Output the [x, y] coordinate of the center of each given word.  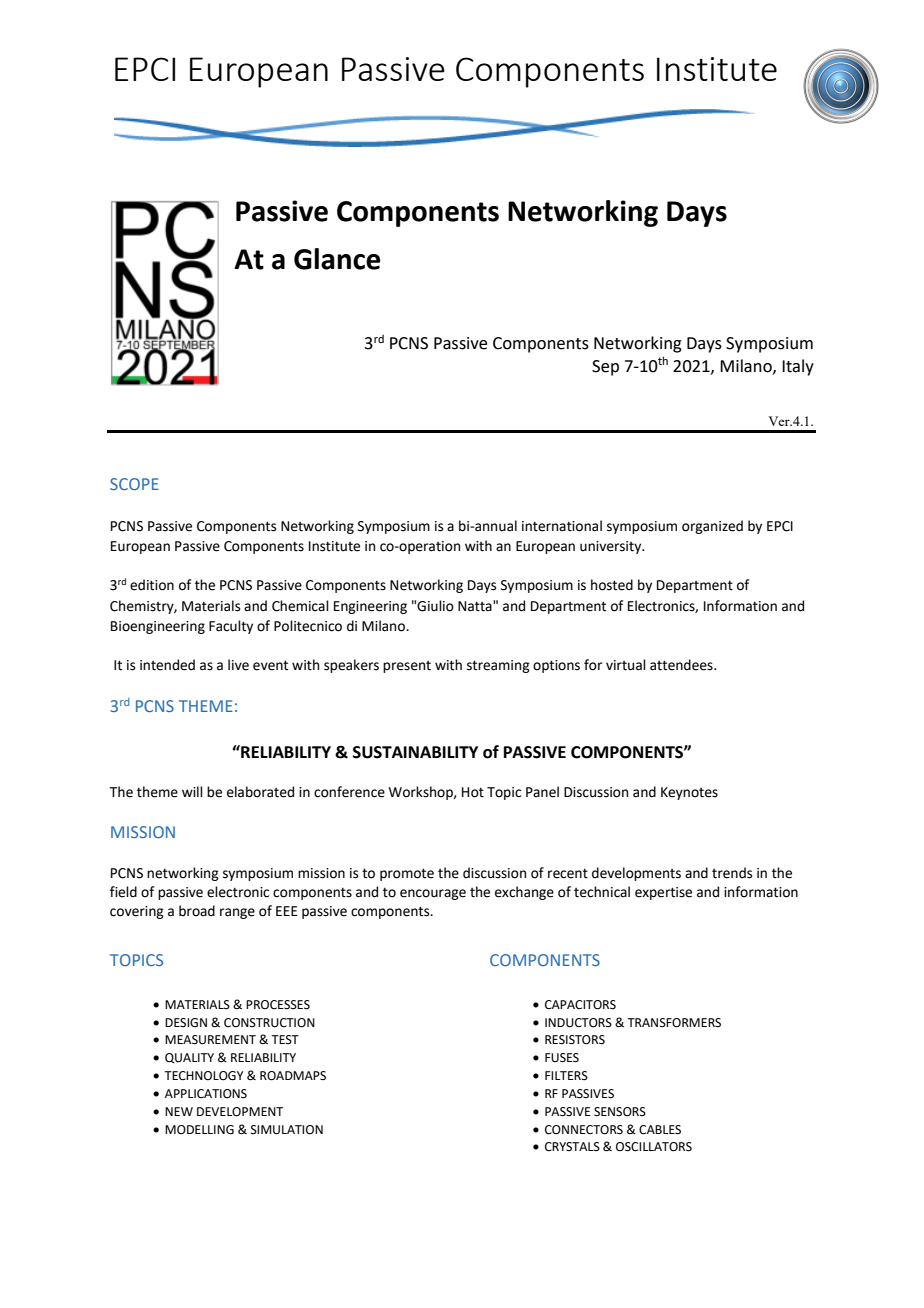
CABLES [660, 1130]
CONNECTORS [584, 1130]
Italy [798, 367]
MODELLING [199, 1130]
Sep [605, 368]
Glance [337, 259]
